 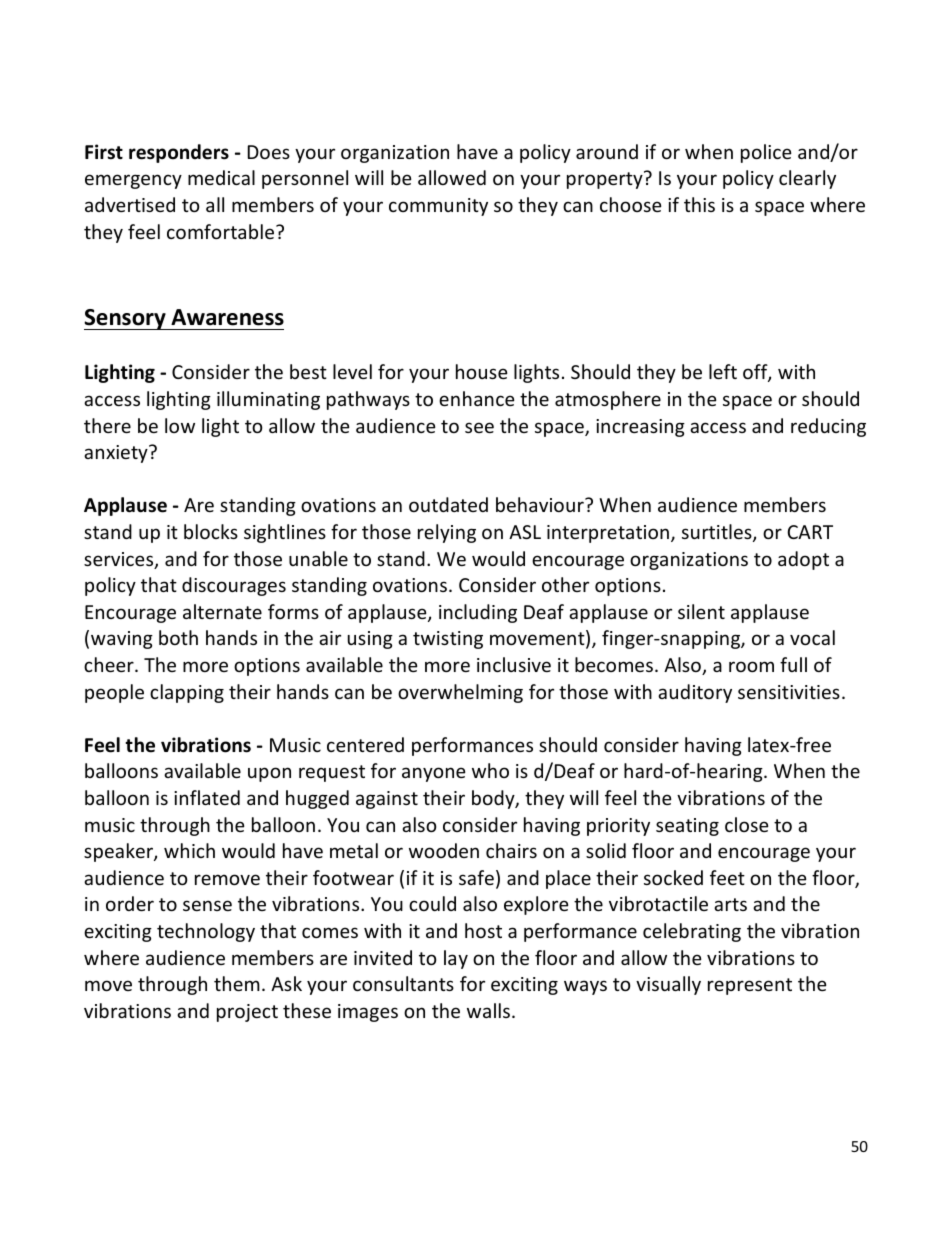 I want to click on police, so click(x=766, y=153).
